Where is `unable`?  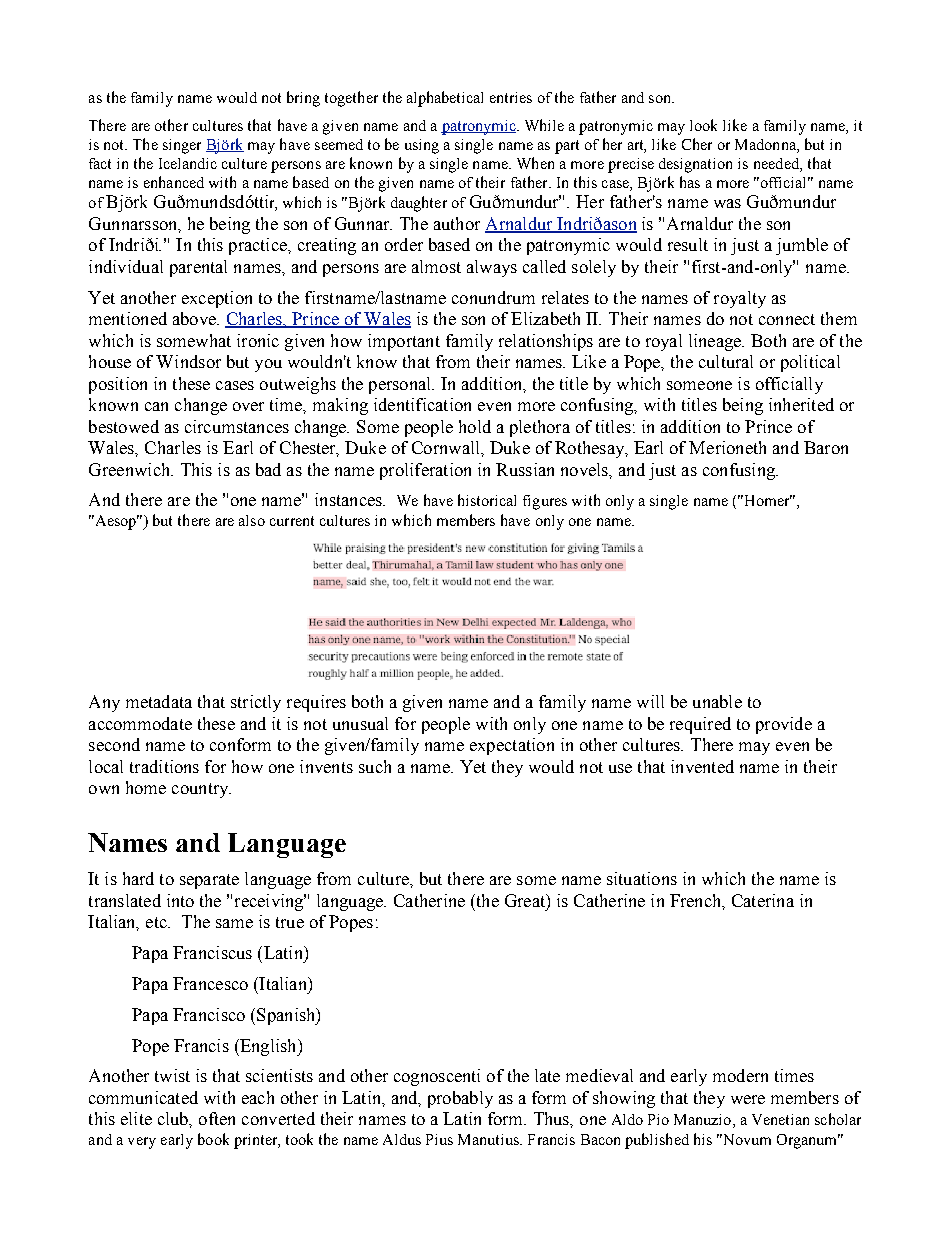
unable is located at coordinates (717, 701).
